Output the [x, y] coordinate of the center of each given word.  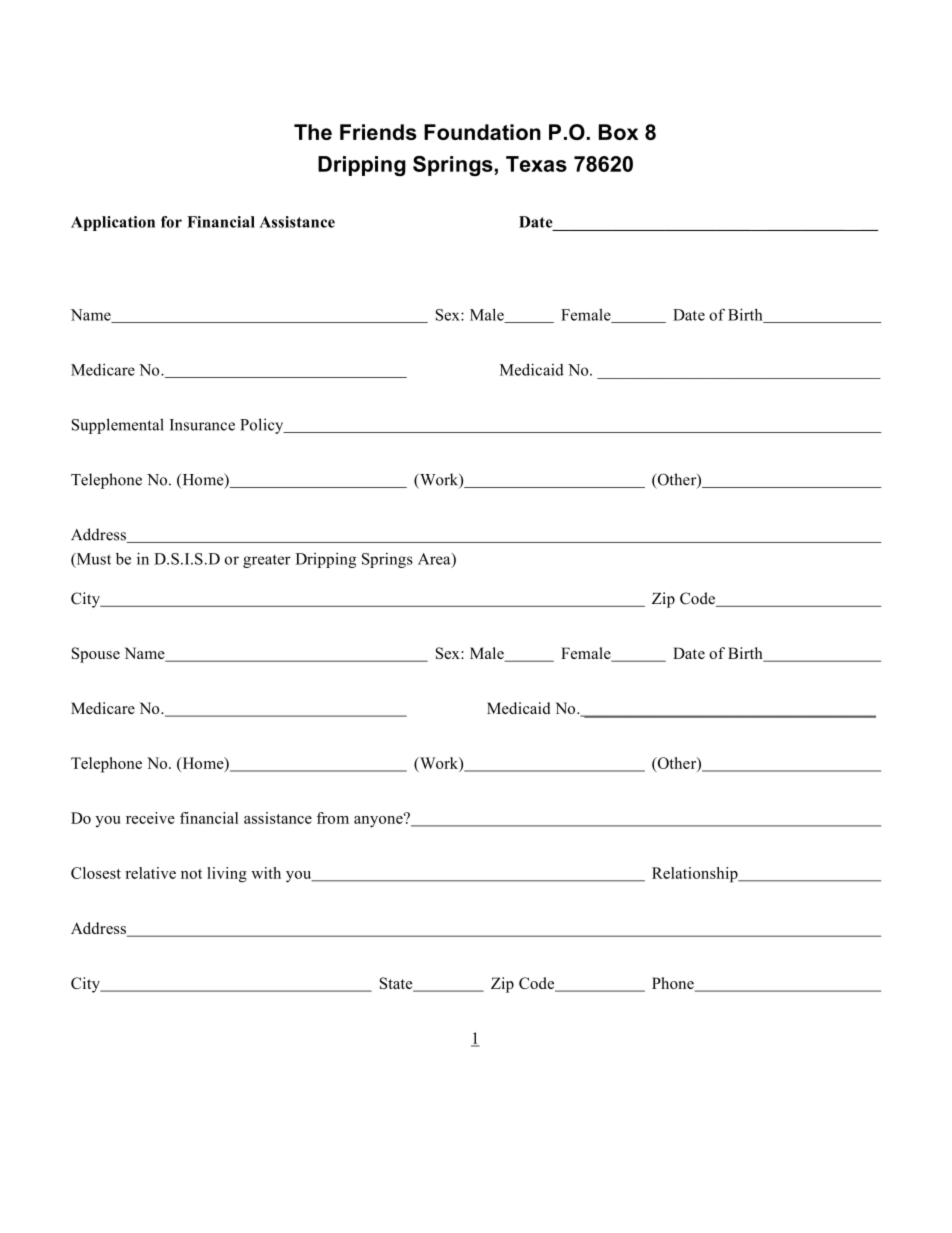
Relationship [696, 875]
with [266, 873]
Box [618, 132]
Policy [263, 426]
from [333, 818]
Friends [378, 132]
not [191, 874]
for [171, 222]
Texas [536, 164]
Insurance [202, 425]
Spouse [96, 655]
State [397, 984]
